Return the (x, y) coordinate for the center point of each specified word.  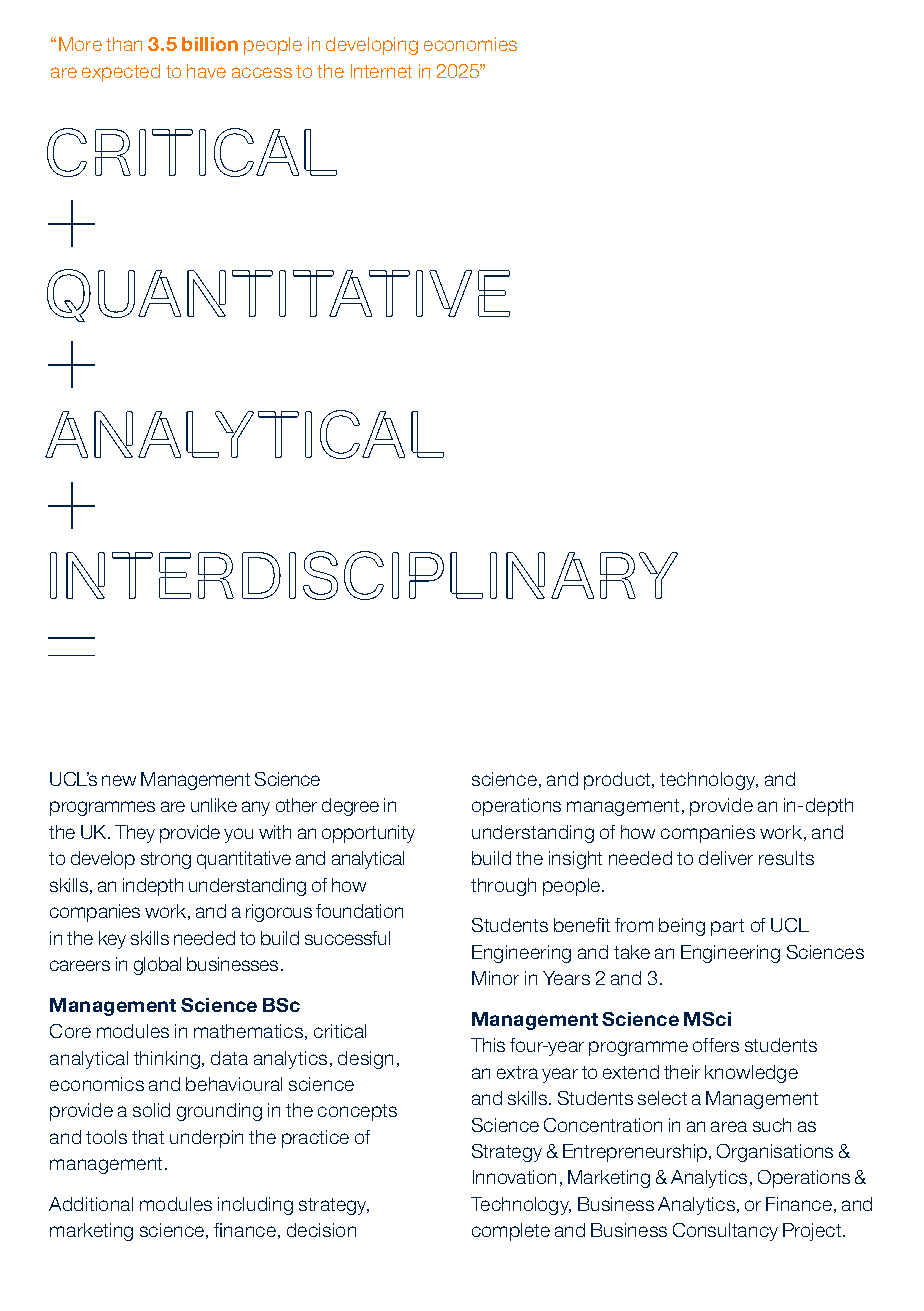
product (618, 781)
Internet (381, 71)
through (503, 887)
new (119, 780)
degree (350, 807)
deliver (726, 858)
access (262, 72)
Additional (91, 1204)
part (727, 927)
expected (121, 73)
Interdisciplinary (364, 575)
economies (470, 44)
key (112, 940)
